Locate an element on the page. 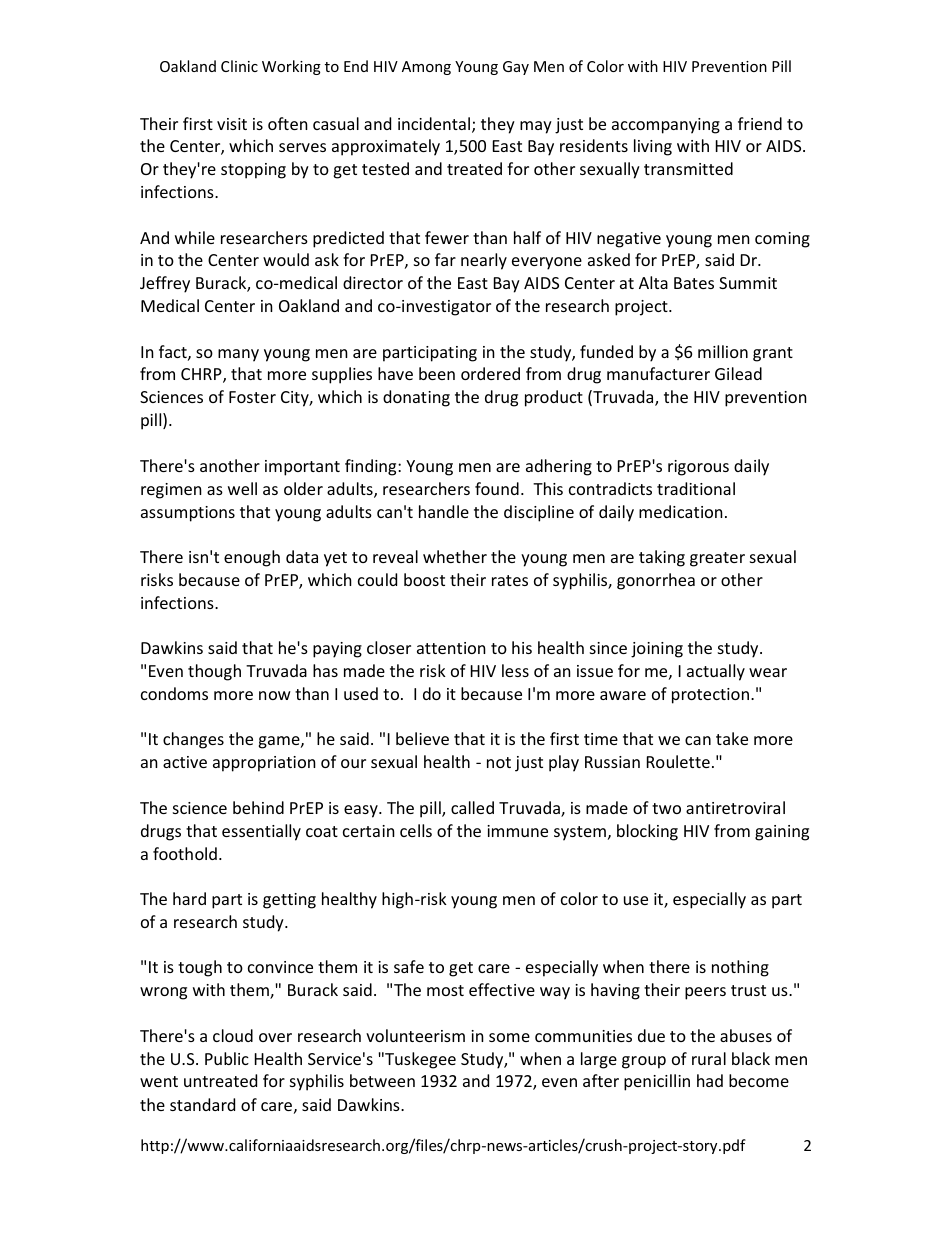 Image resolution: width=952 pixels, height=1233 pixels. accompanying is located at coordinates (666, 126).
